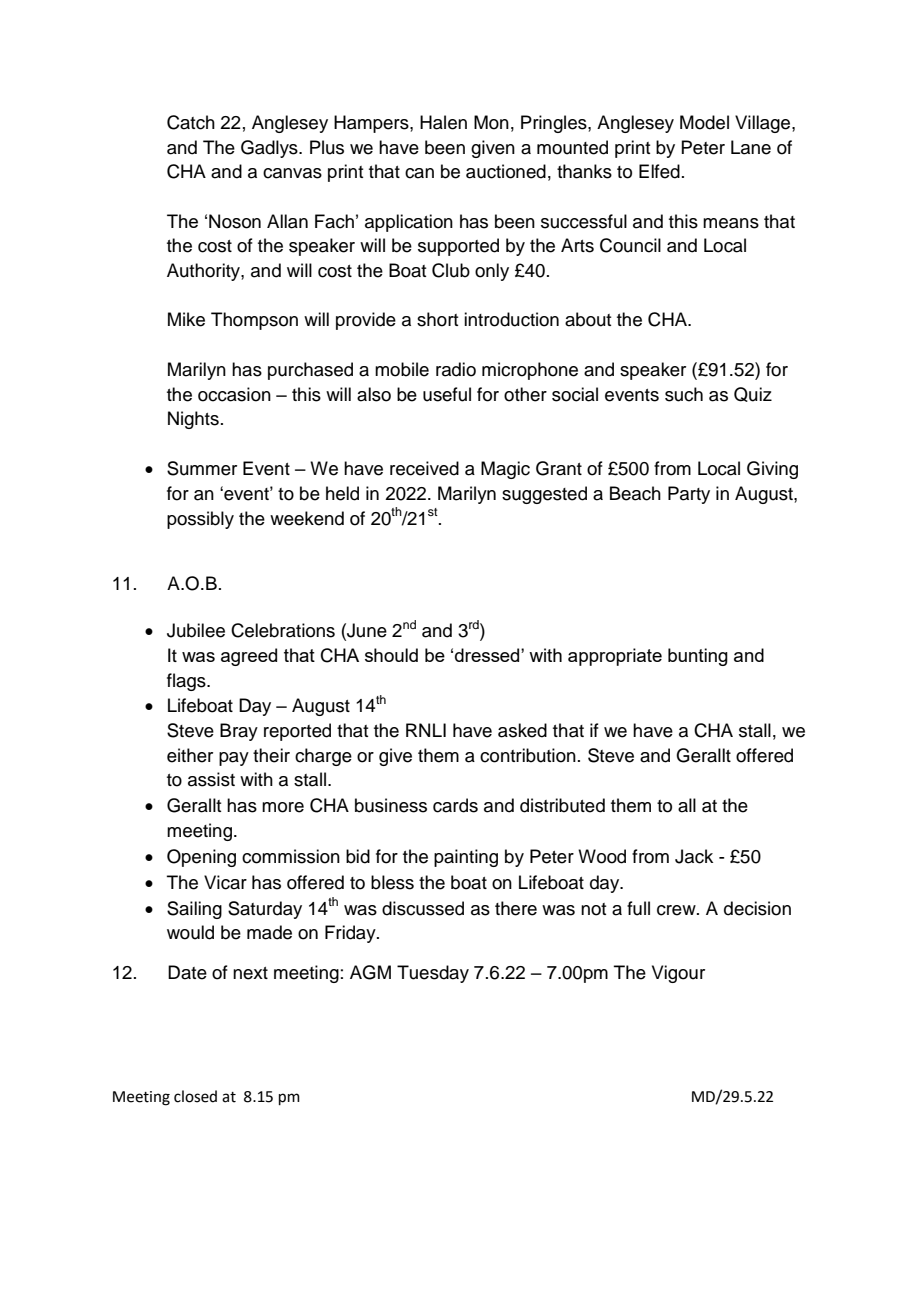 This page has width=924, height=1308. I want to click on auctioned, so click(506, 171).
